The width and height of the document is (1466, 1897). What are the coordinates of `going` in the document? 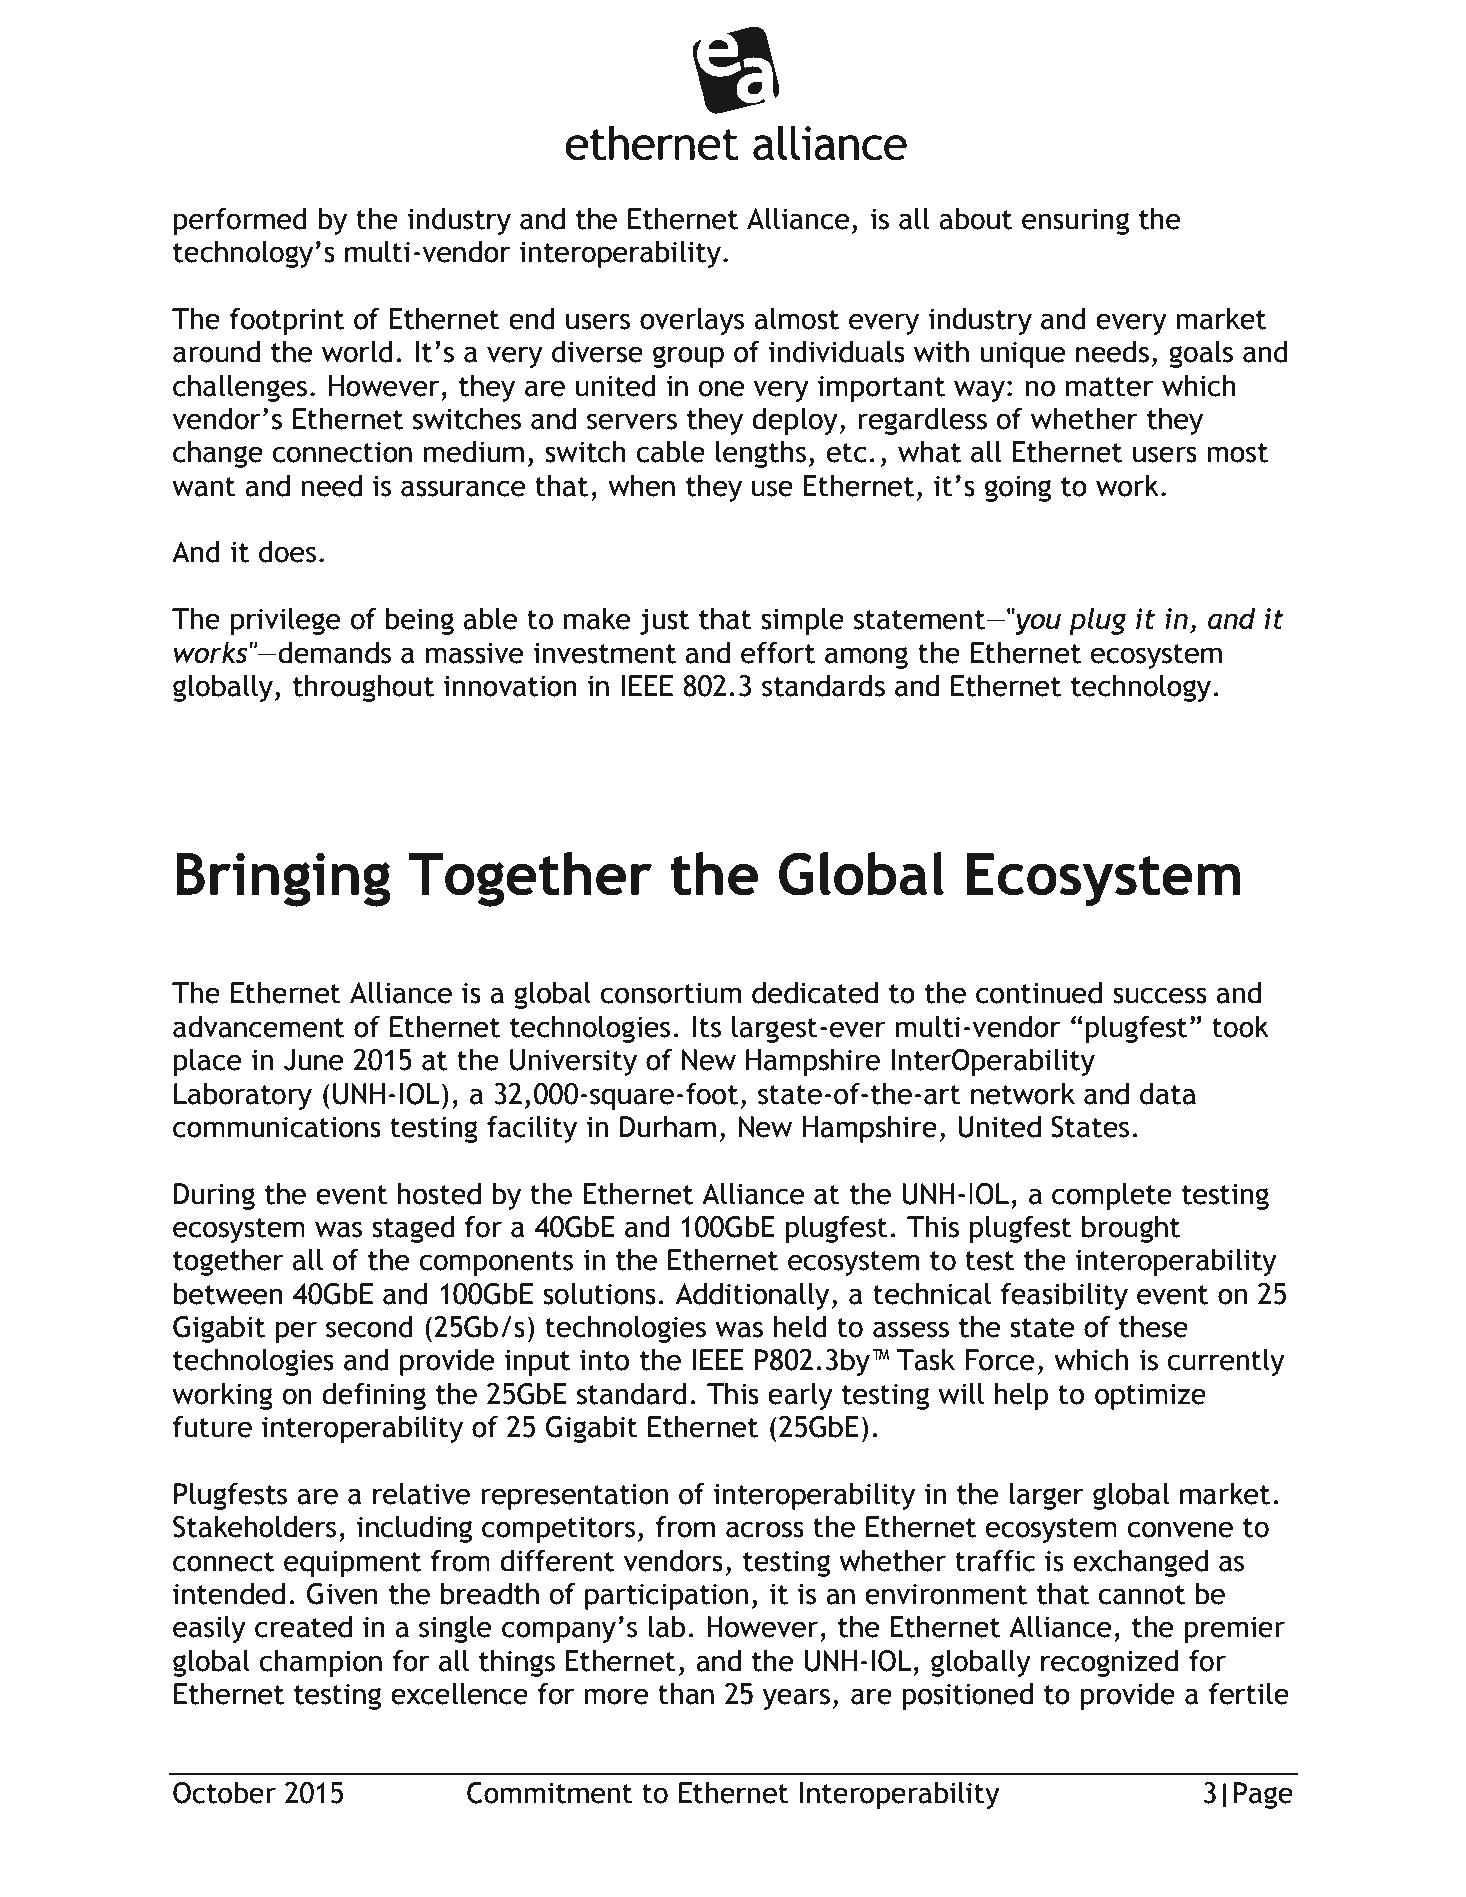 It's located at (1018, 489).
